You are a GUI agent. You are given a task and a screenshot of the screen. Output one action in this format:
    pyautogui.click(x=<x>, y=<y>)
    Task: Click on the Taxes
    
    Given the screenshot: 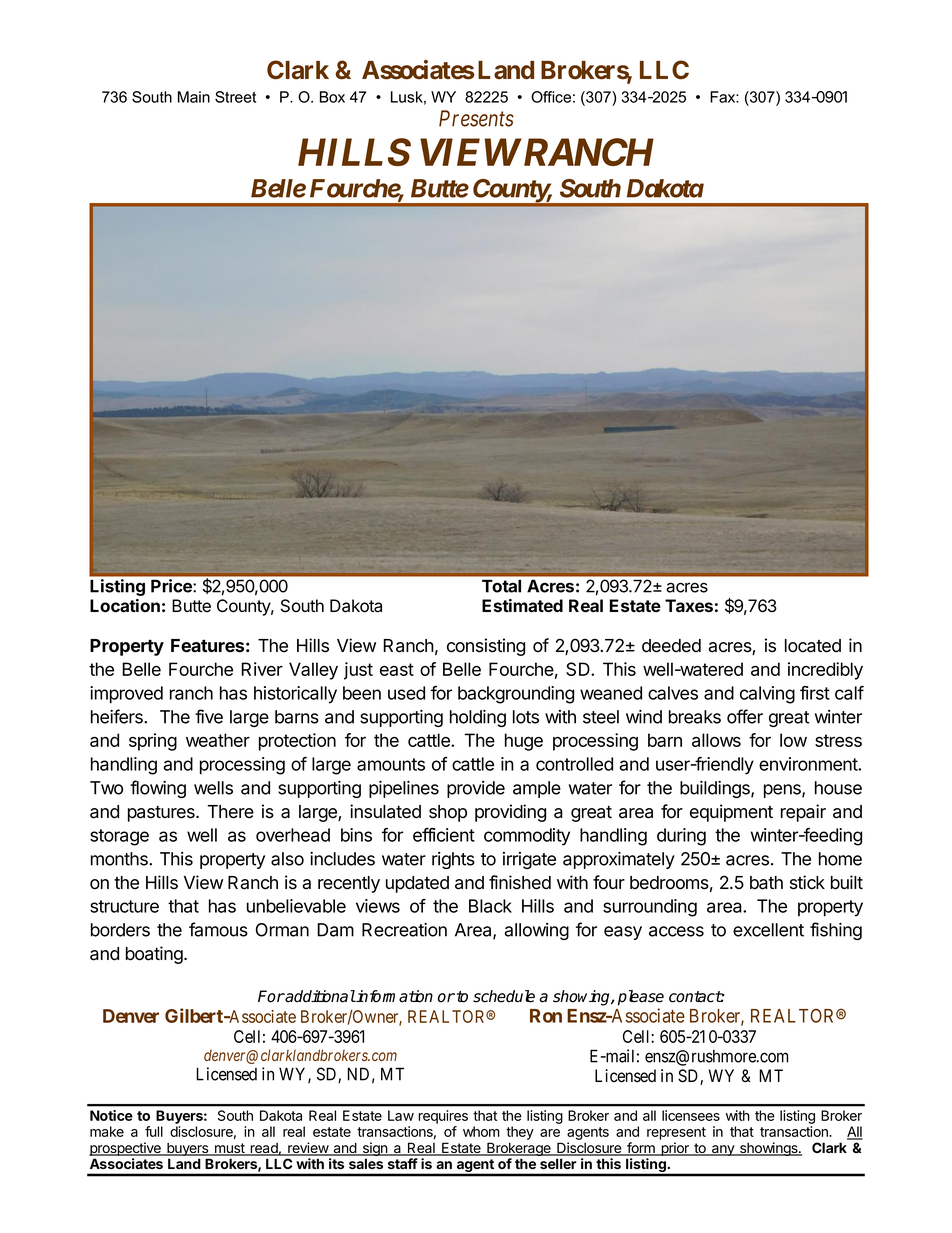 What is the action you would take?
    pyautogui.click(x=689, y=605)
